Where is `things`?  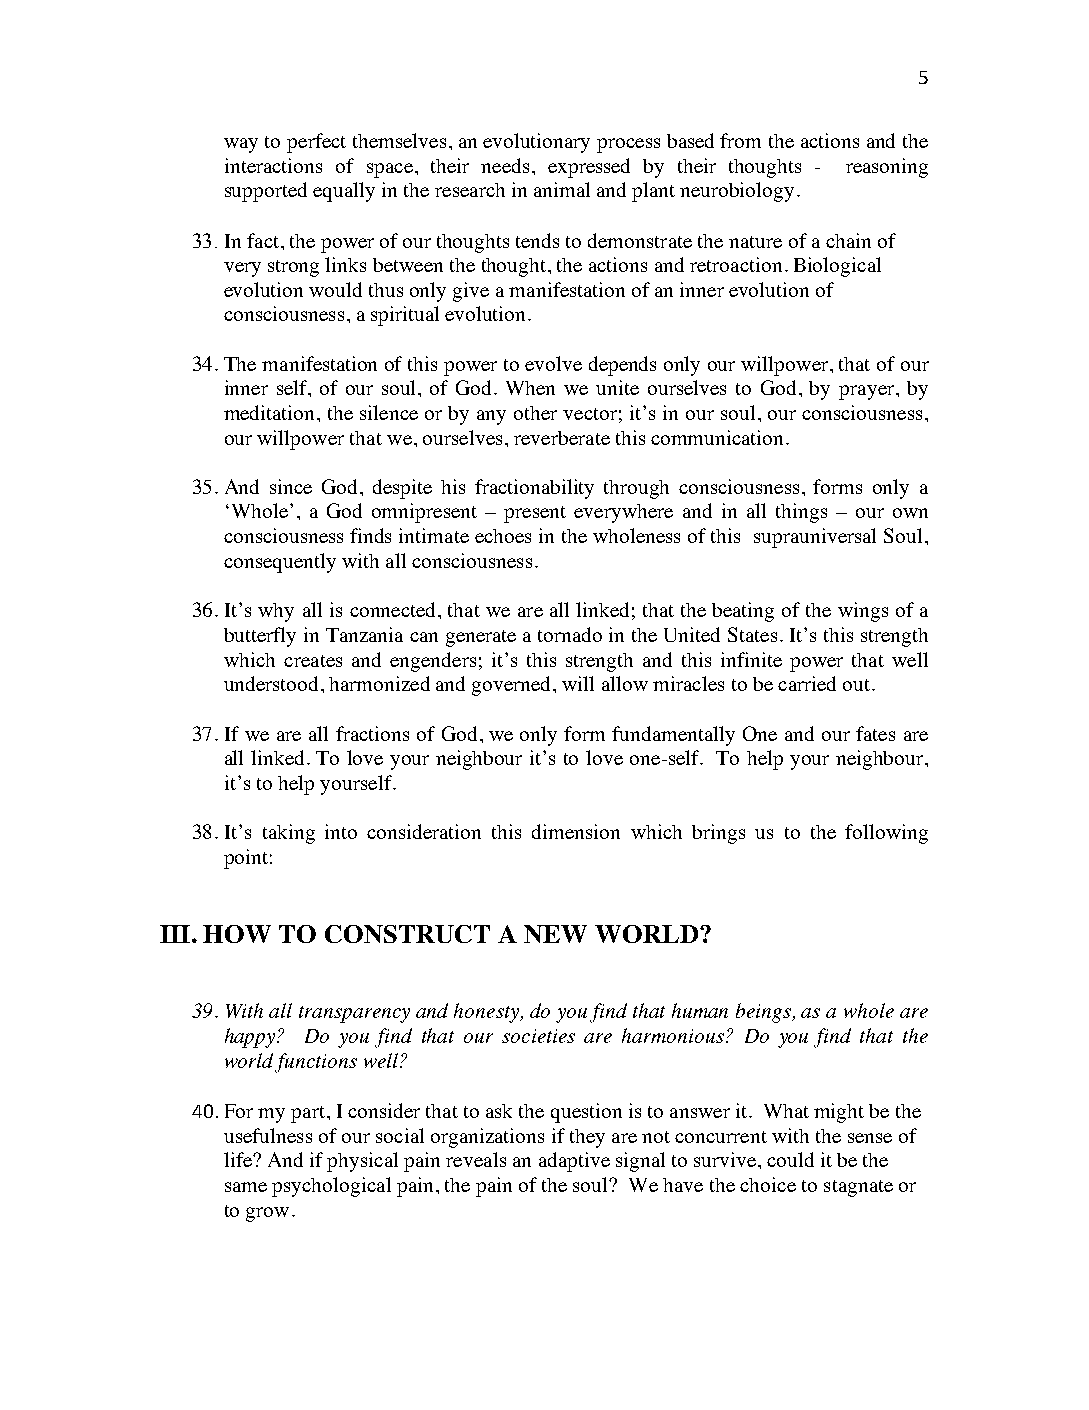 things is located at coordinates (801, 513).
